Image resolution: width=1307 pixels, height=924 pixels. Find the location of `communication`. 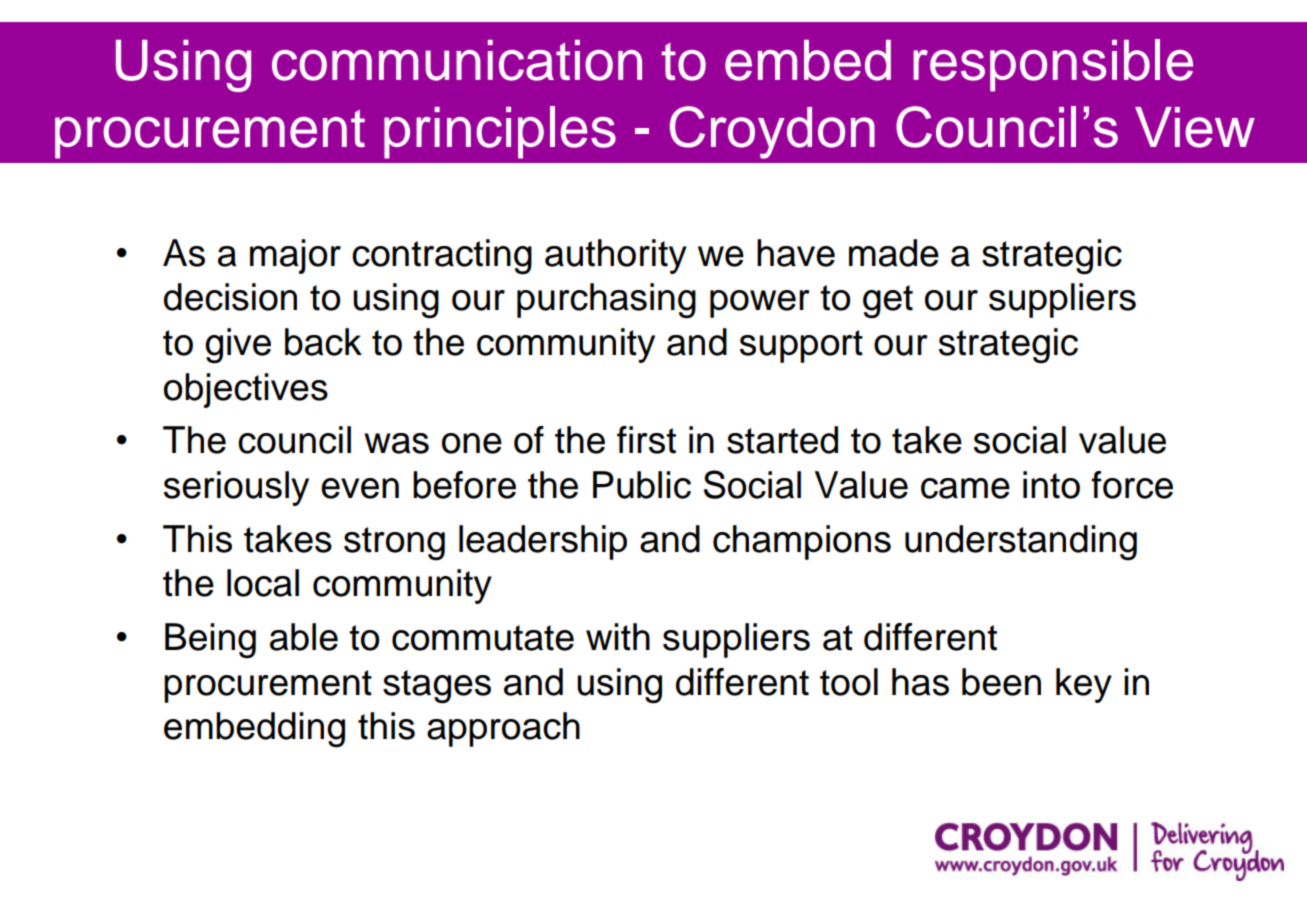

communication is located at coordinates (457, 60).
